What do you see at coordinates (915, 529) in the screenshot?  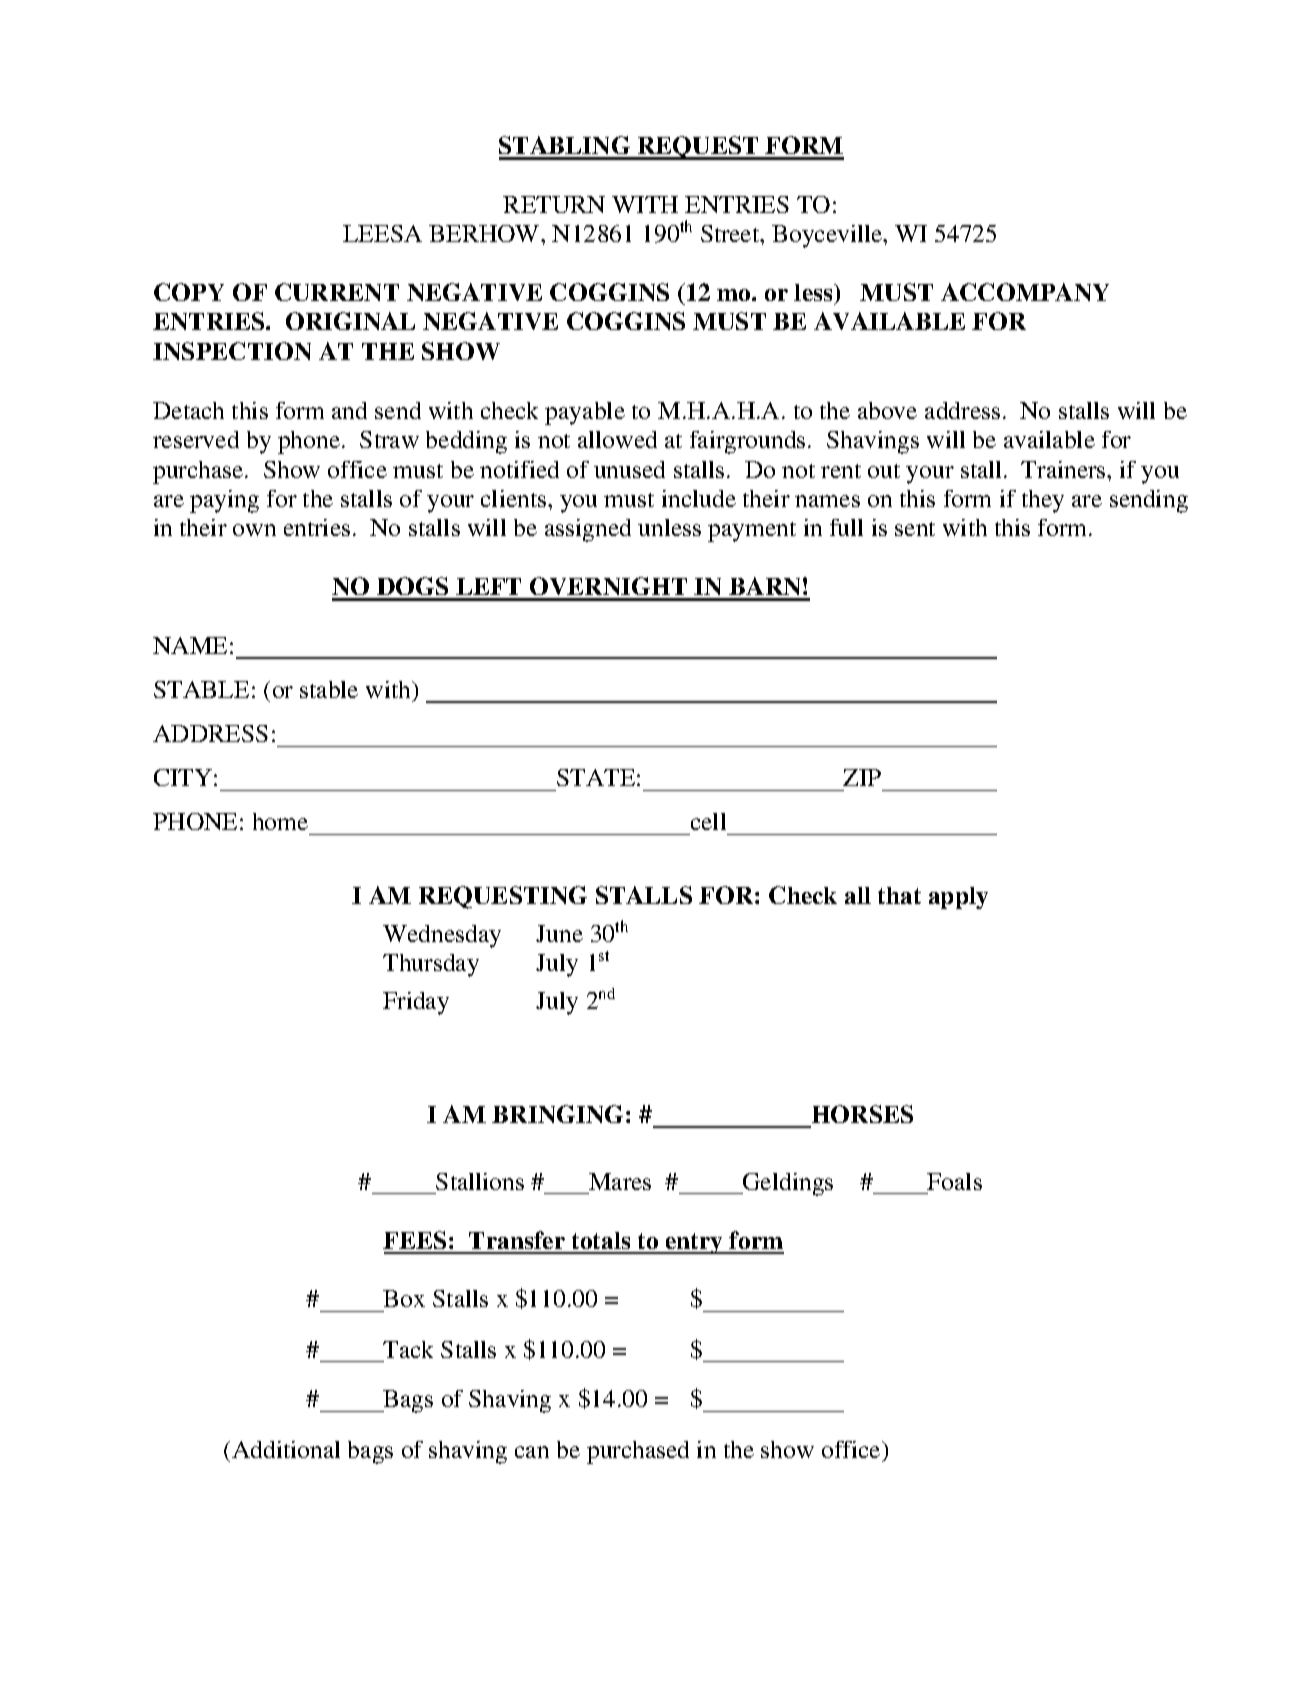 I see `sent` at bounding box center [915, 529].
